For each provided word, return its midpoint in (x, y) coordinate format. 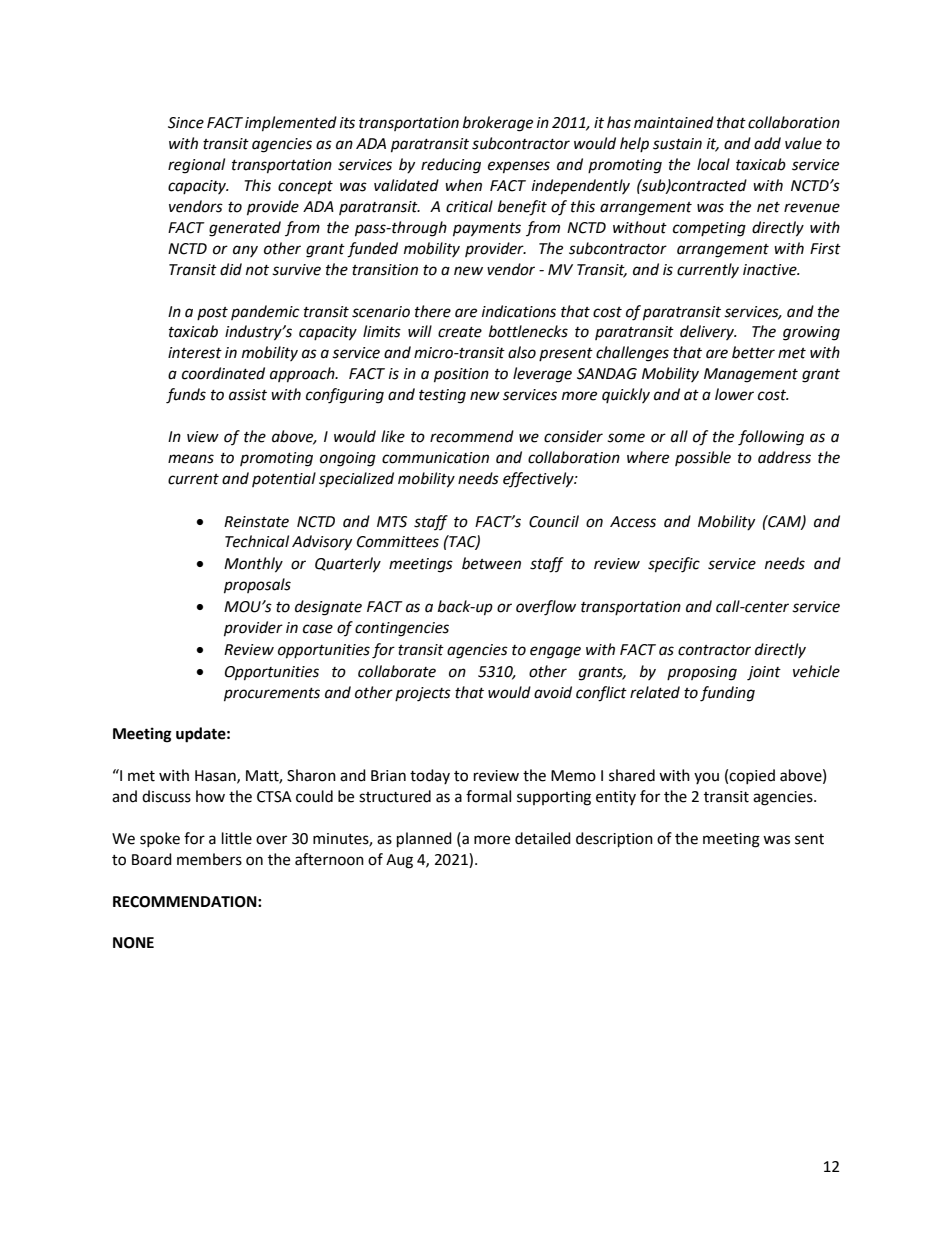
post (212, 313)
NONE (133, 943)
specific (674, 565)
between (491, 563)
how (210, 796)
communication (435, 458)
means (191, 459)
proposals (257, 586)
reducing (451, 166)
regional (196, 166)
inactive (771, 270)
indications (519, 311)
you (706, 778)
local (713, 164)
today (430, 776)
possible (703, 458)
